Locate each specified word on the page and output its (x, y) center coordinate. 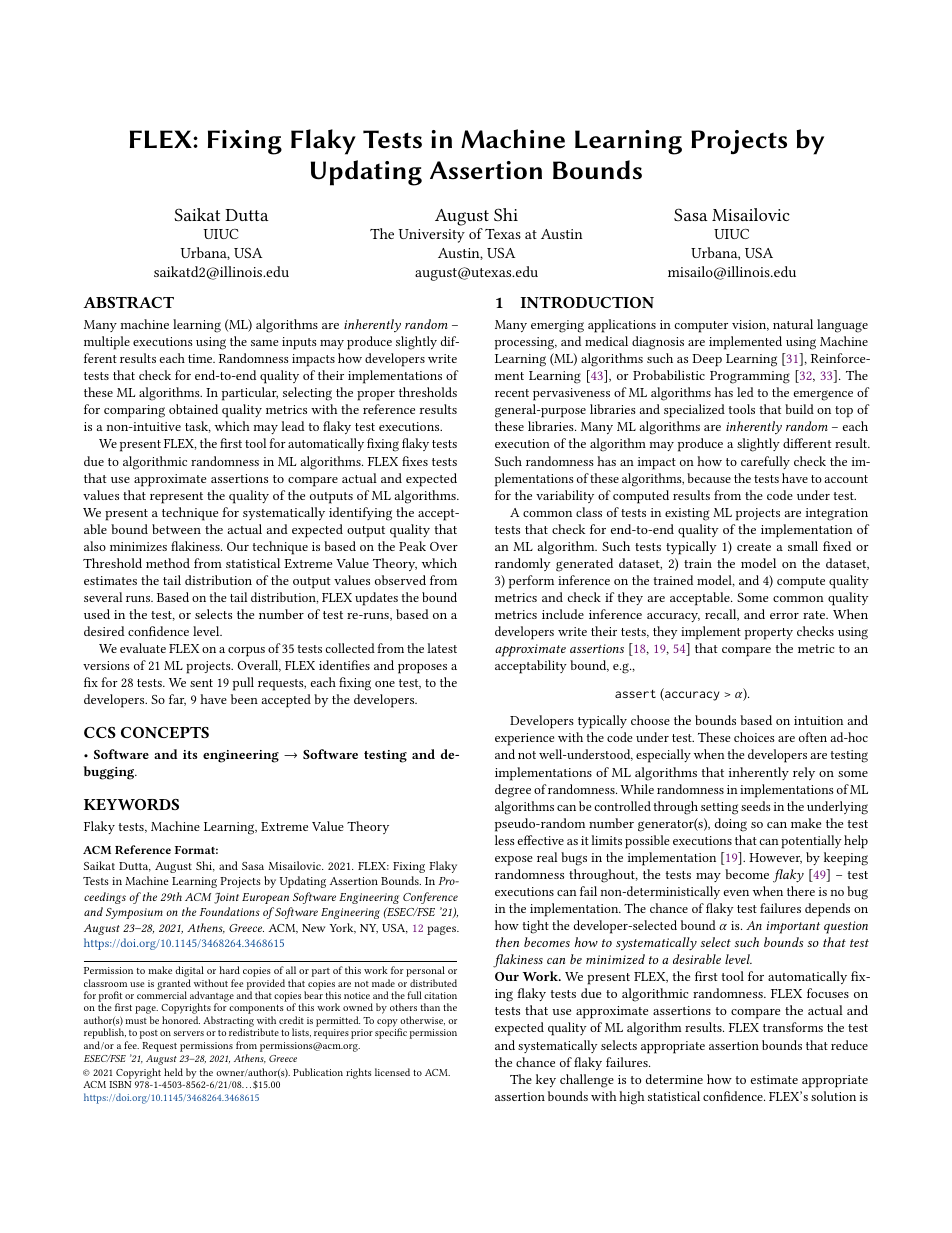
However (775, 858)
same (264, 343)
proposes (422, 669)
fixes (415, 461)
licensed (392, 1072)
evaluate (143, 648)
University (432, 236)
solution (833, 1096)
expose (514, 861)
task (198, 427)
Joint (226, 898)
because (709, 478)
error (784, 616)
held (173, 1072)
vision (750, 325)
